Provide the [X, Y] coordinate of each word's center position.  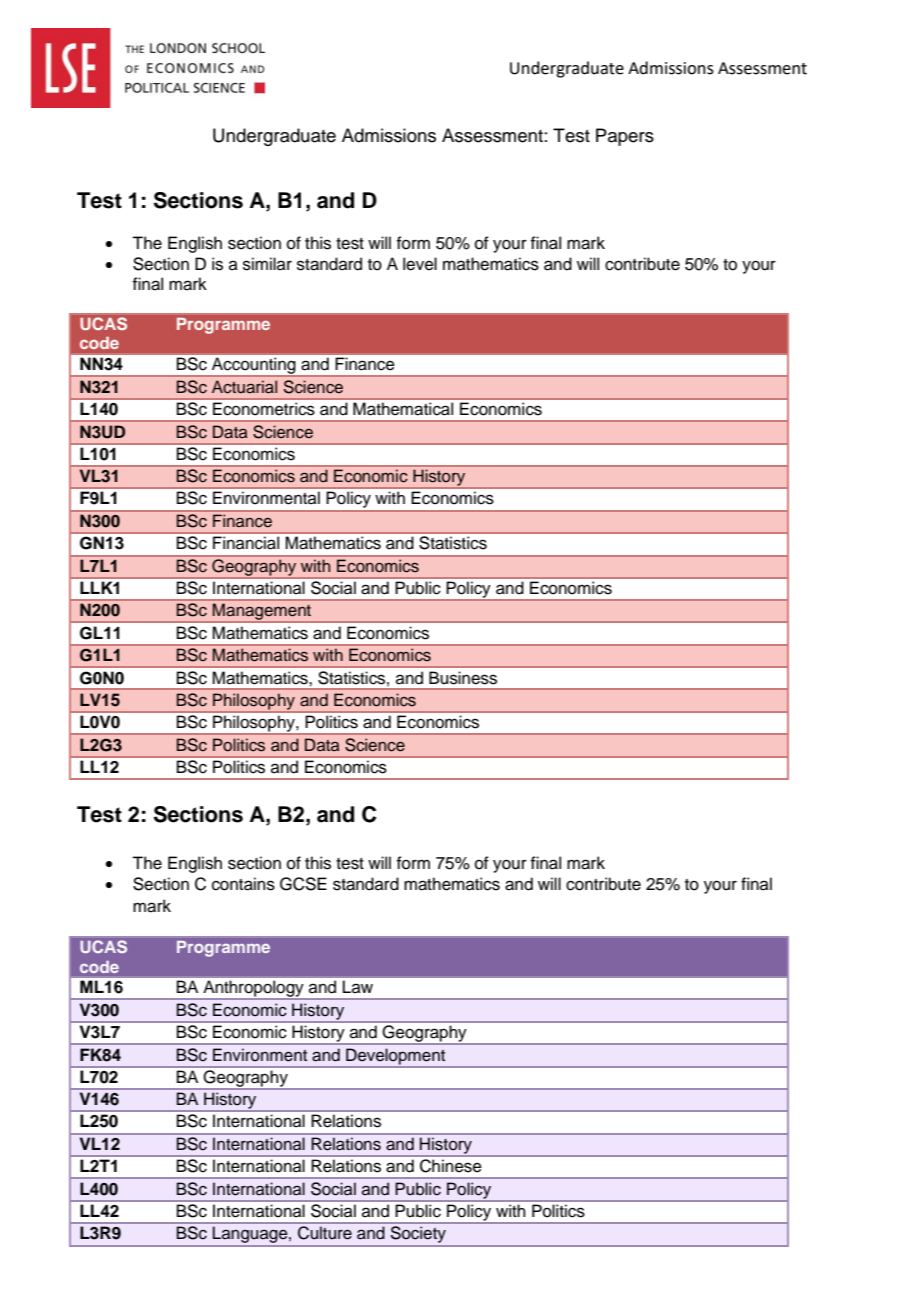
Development [395, 1057]
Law [358, 986]
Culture [325, 1232]
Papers [625, 137]
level [420, 264]
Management [262, 613]
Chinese [450, 1165]
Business [463, 678]
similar [267, 264]
